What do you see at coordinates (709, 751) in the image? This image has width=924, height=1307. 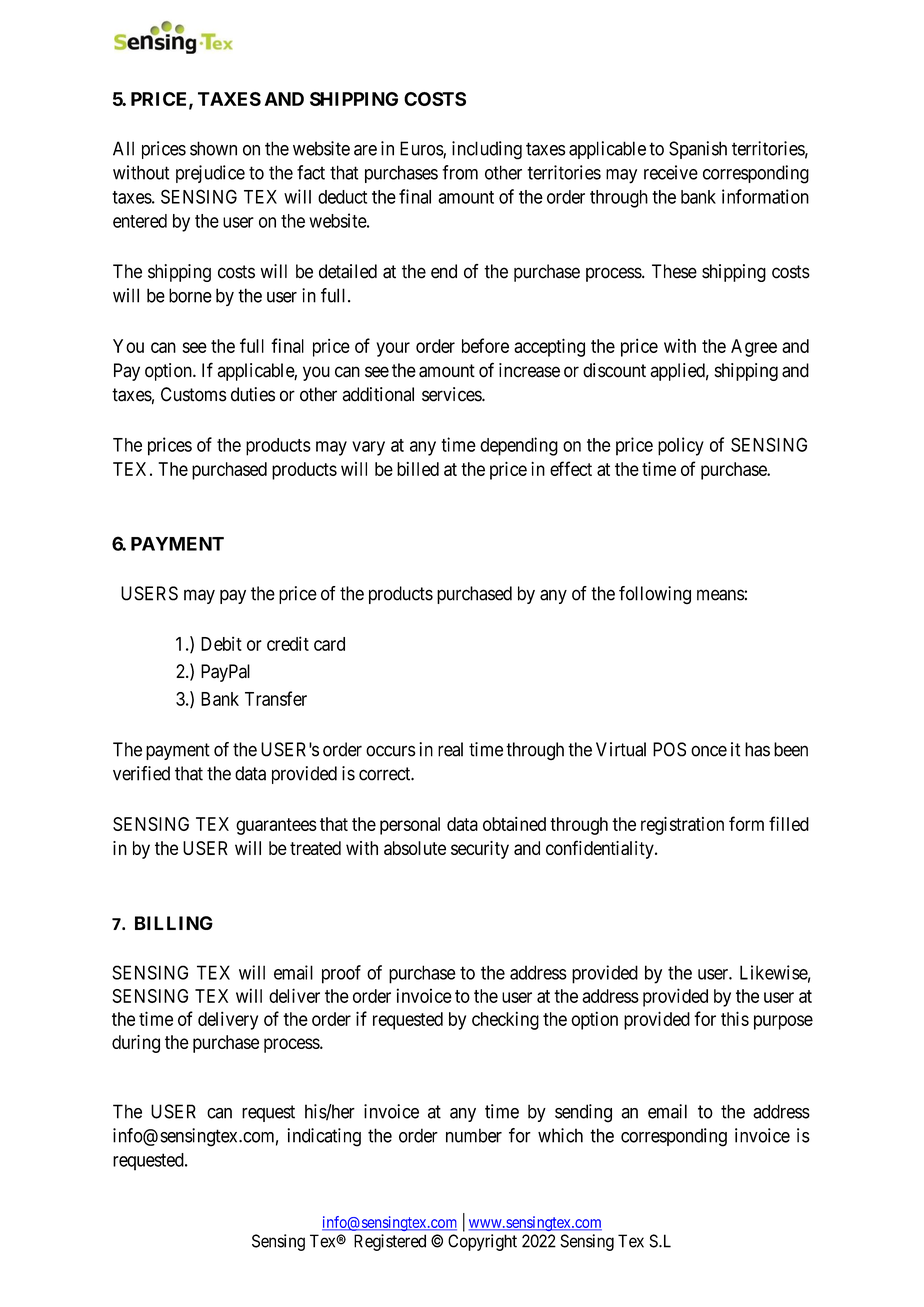 I see `once` at bounding box center [709, 751].
